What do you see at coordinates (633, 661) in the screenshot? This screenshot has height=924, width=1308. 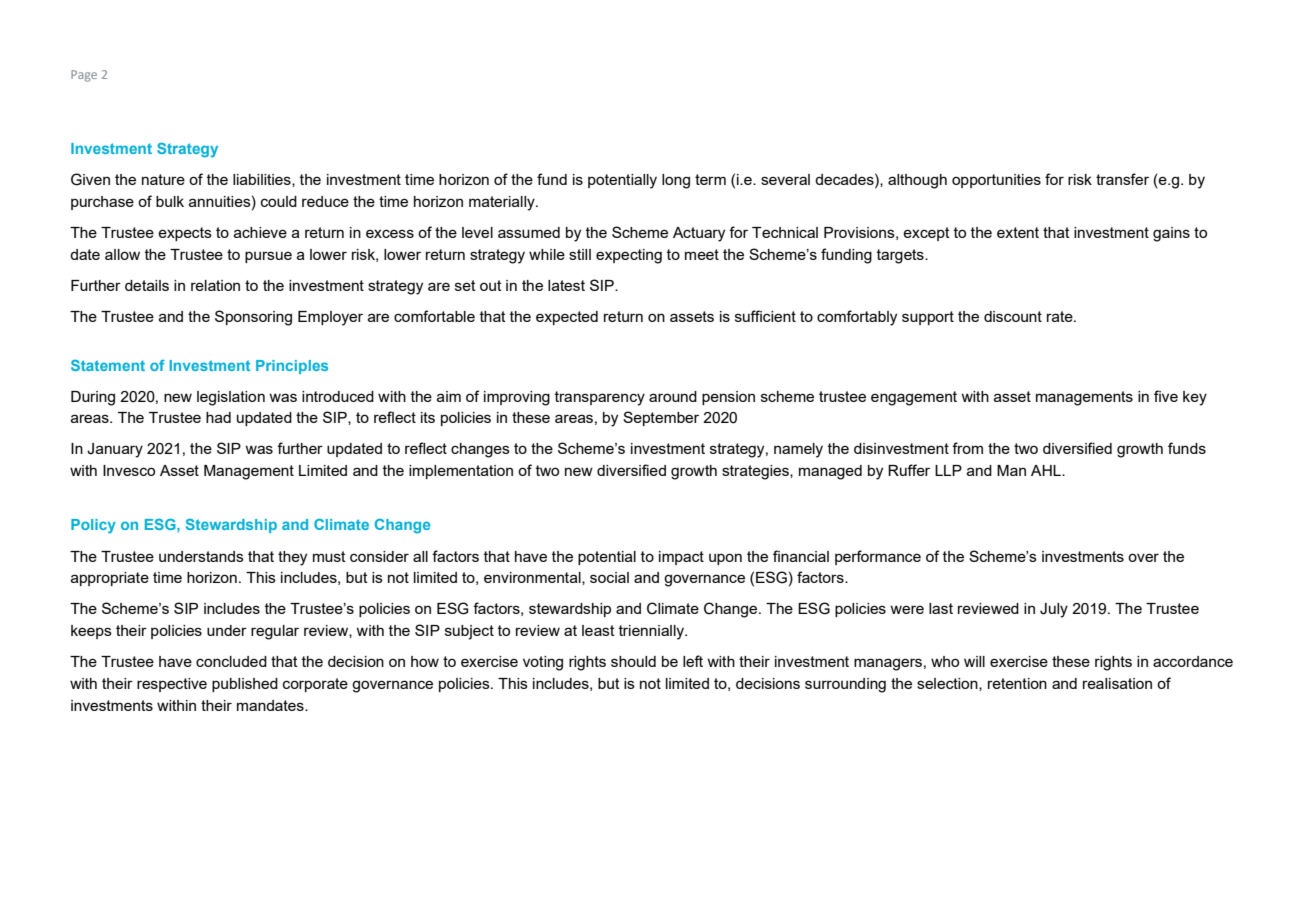 I see `should` at bounding box center [633, 661].
